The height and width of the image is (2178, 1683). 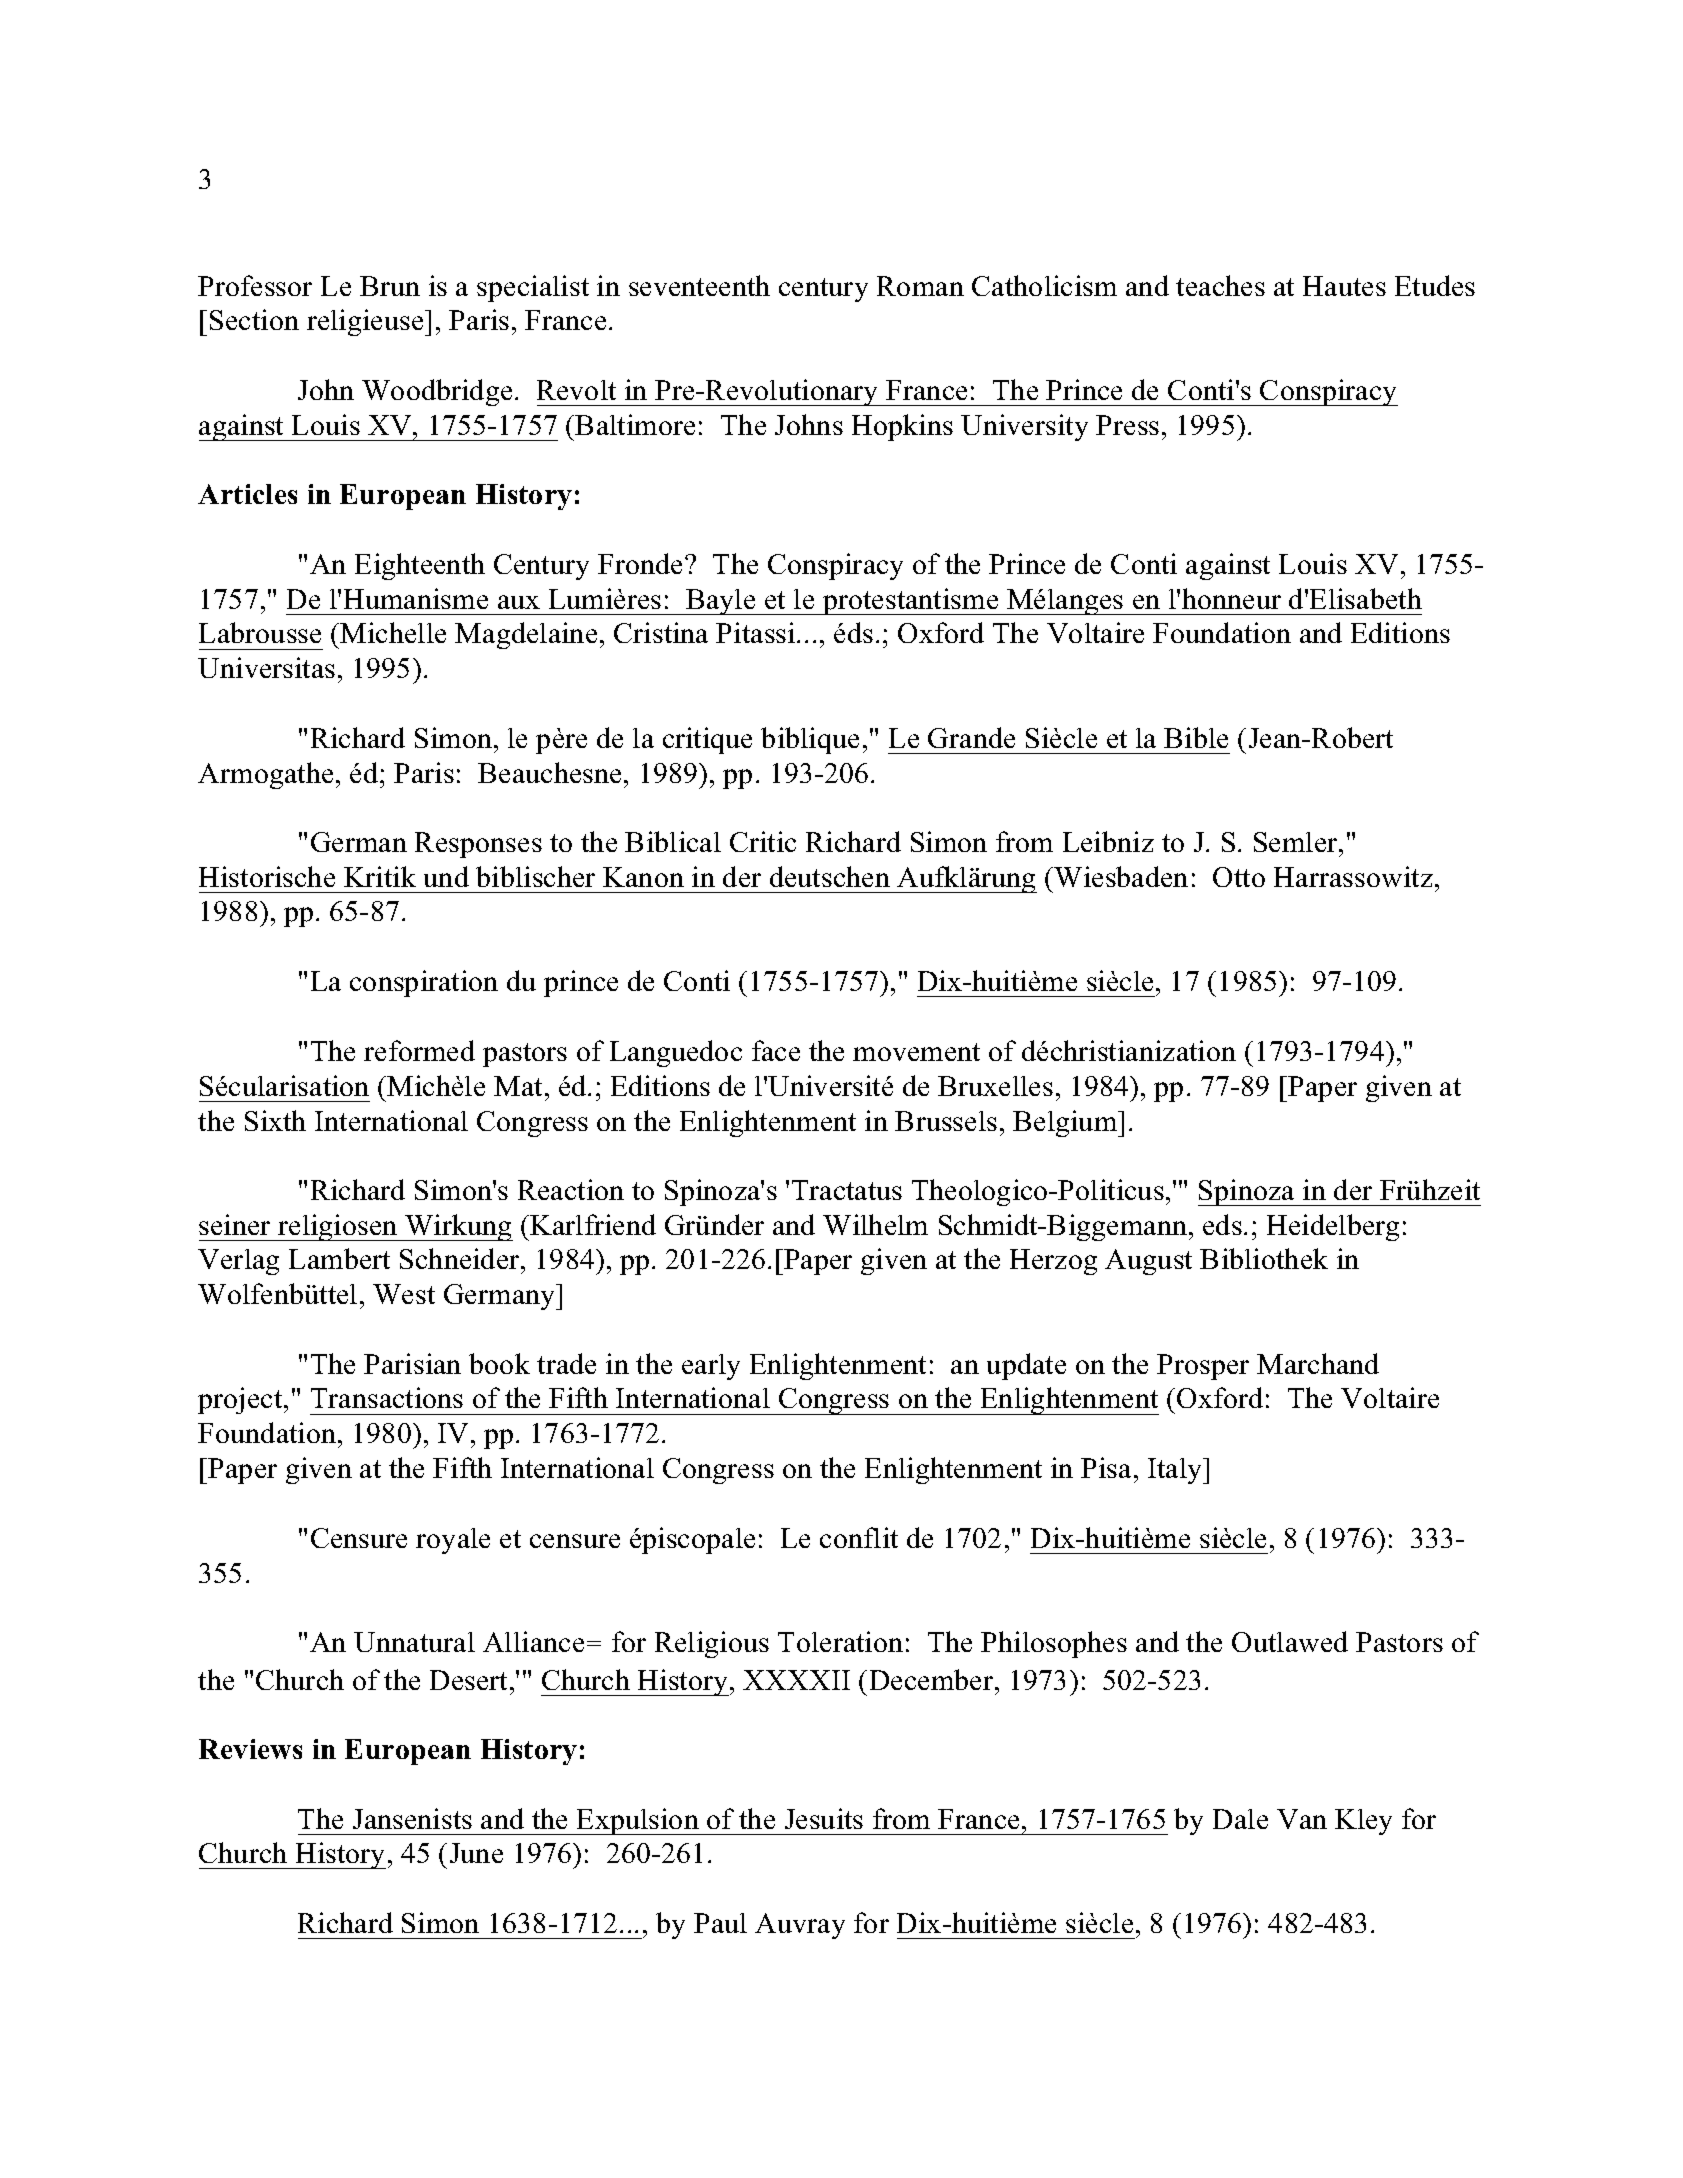 What do you see at coordinates (419, 1050) in the image?
I see `reformed` at bounding box center [419, 1050].
